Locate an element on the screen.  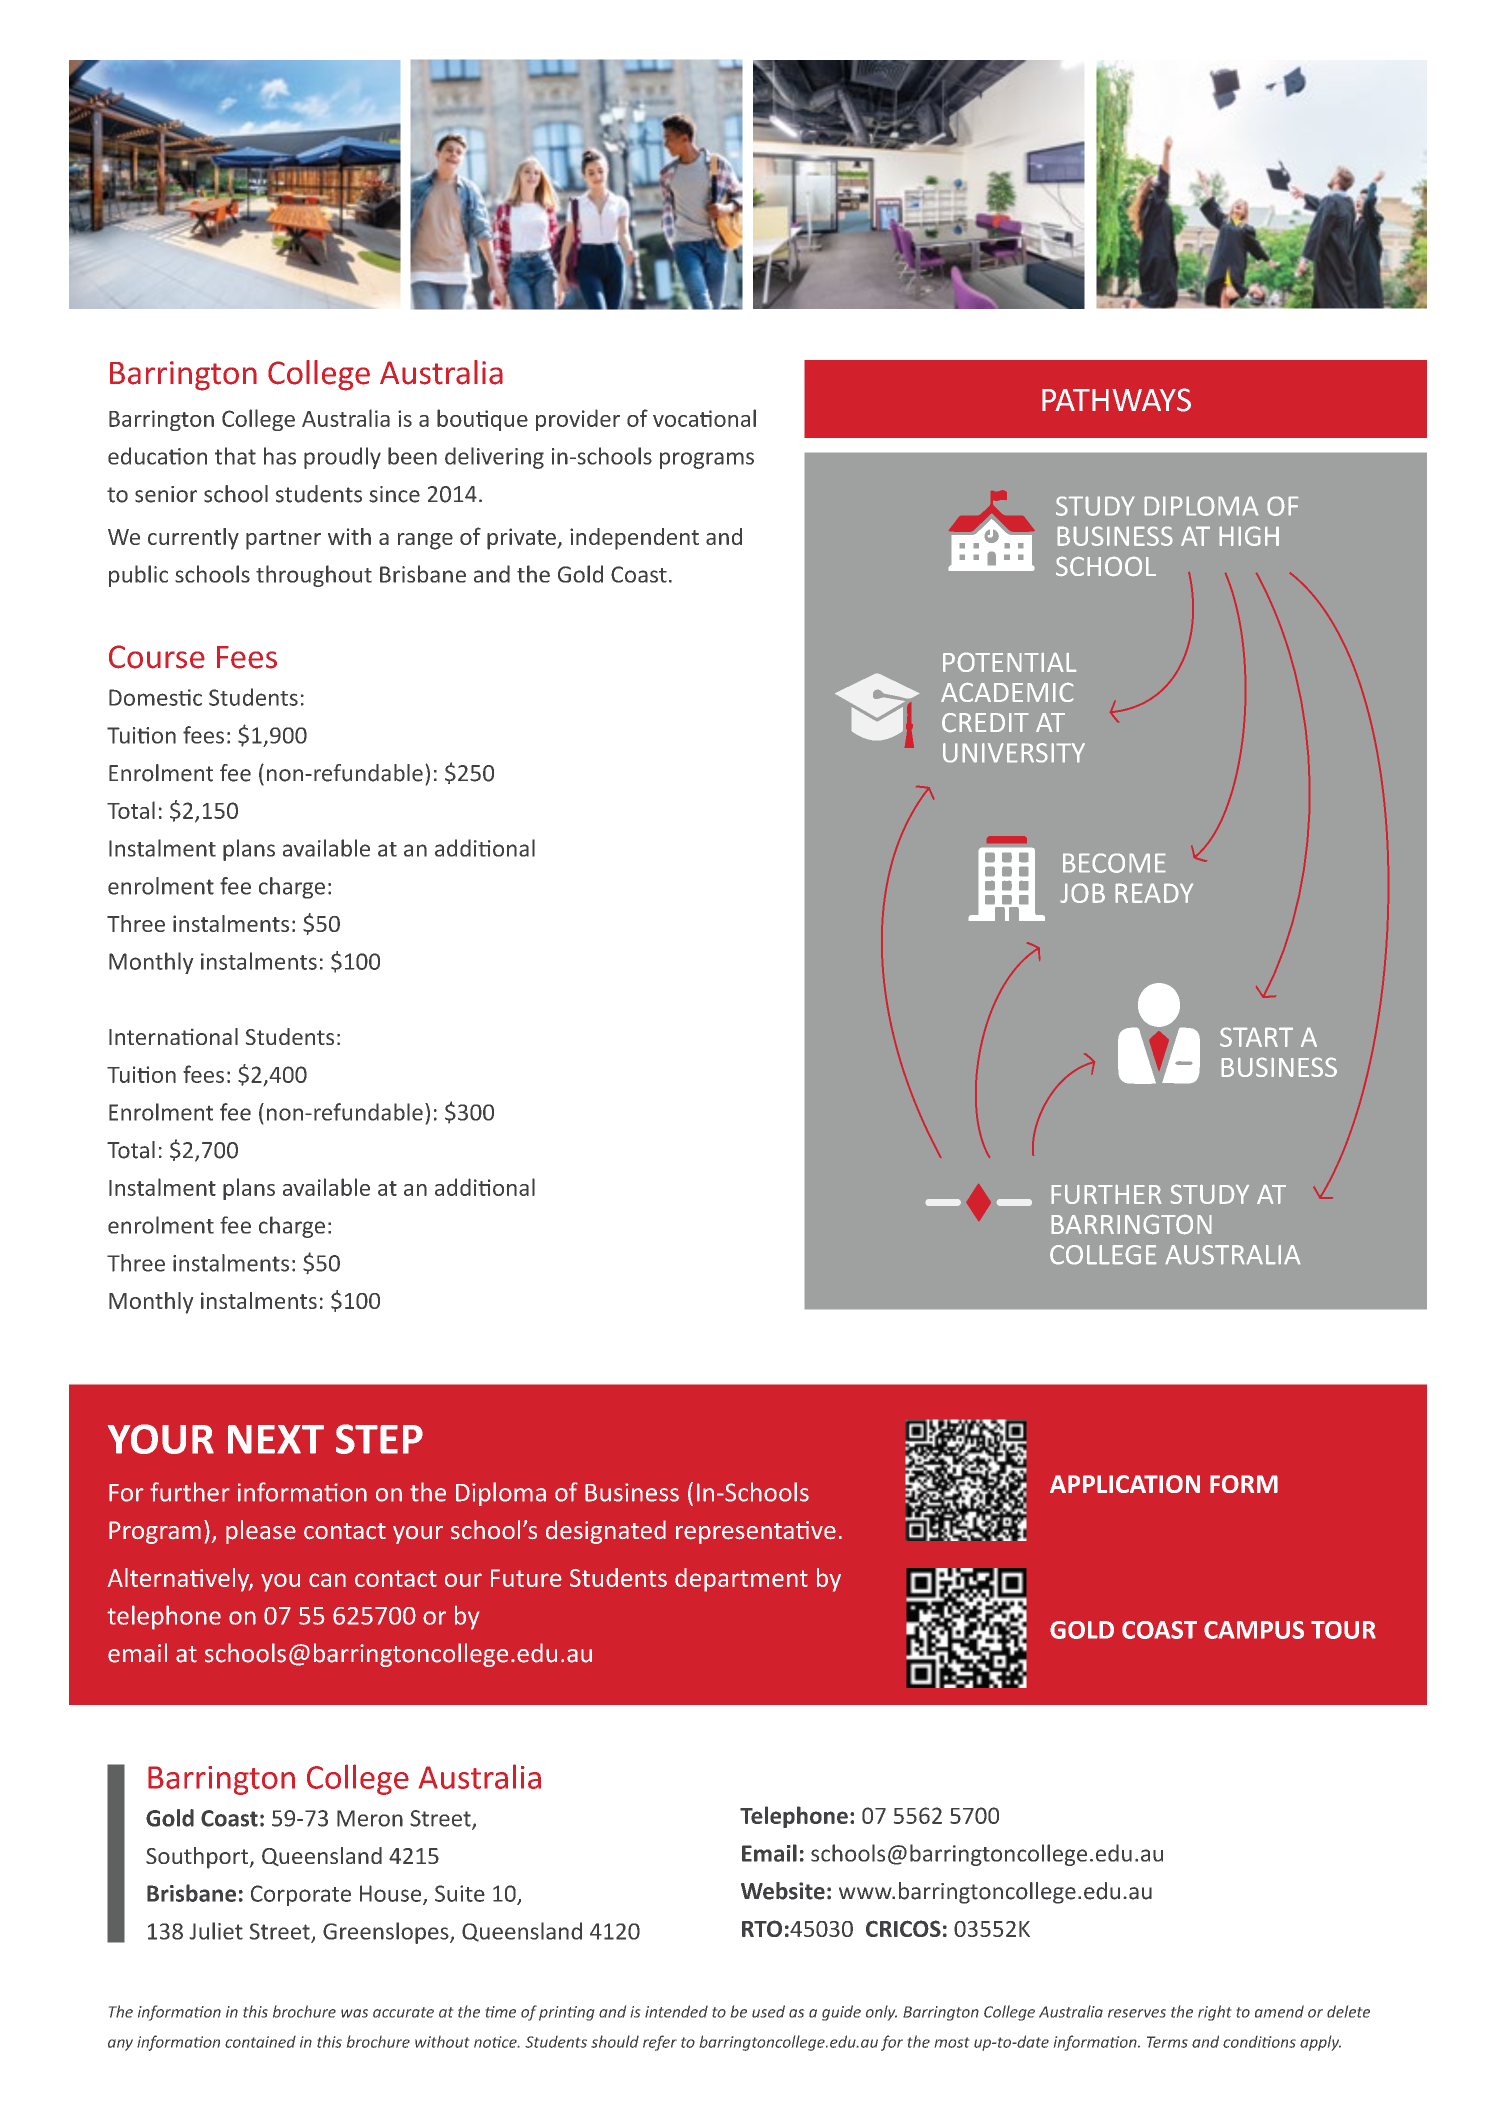
START is located at coordinates (1256, 1037).
